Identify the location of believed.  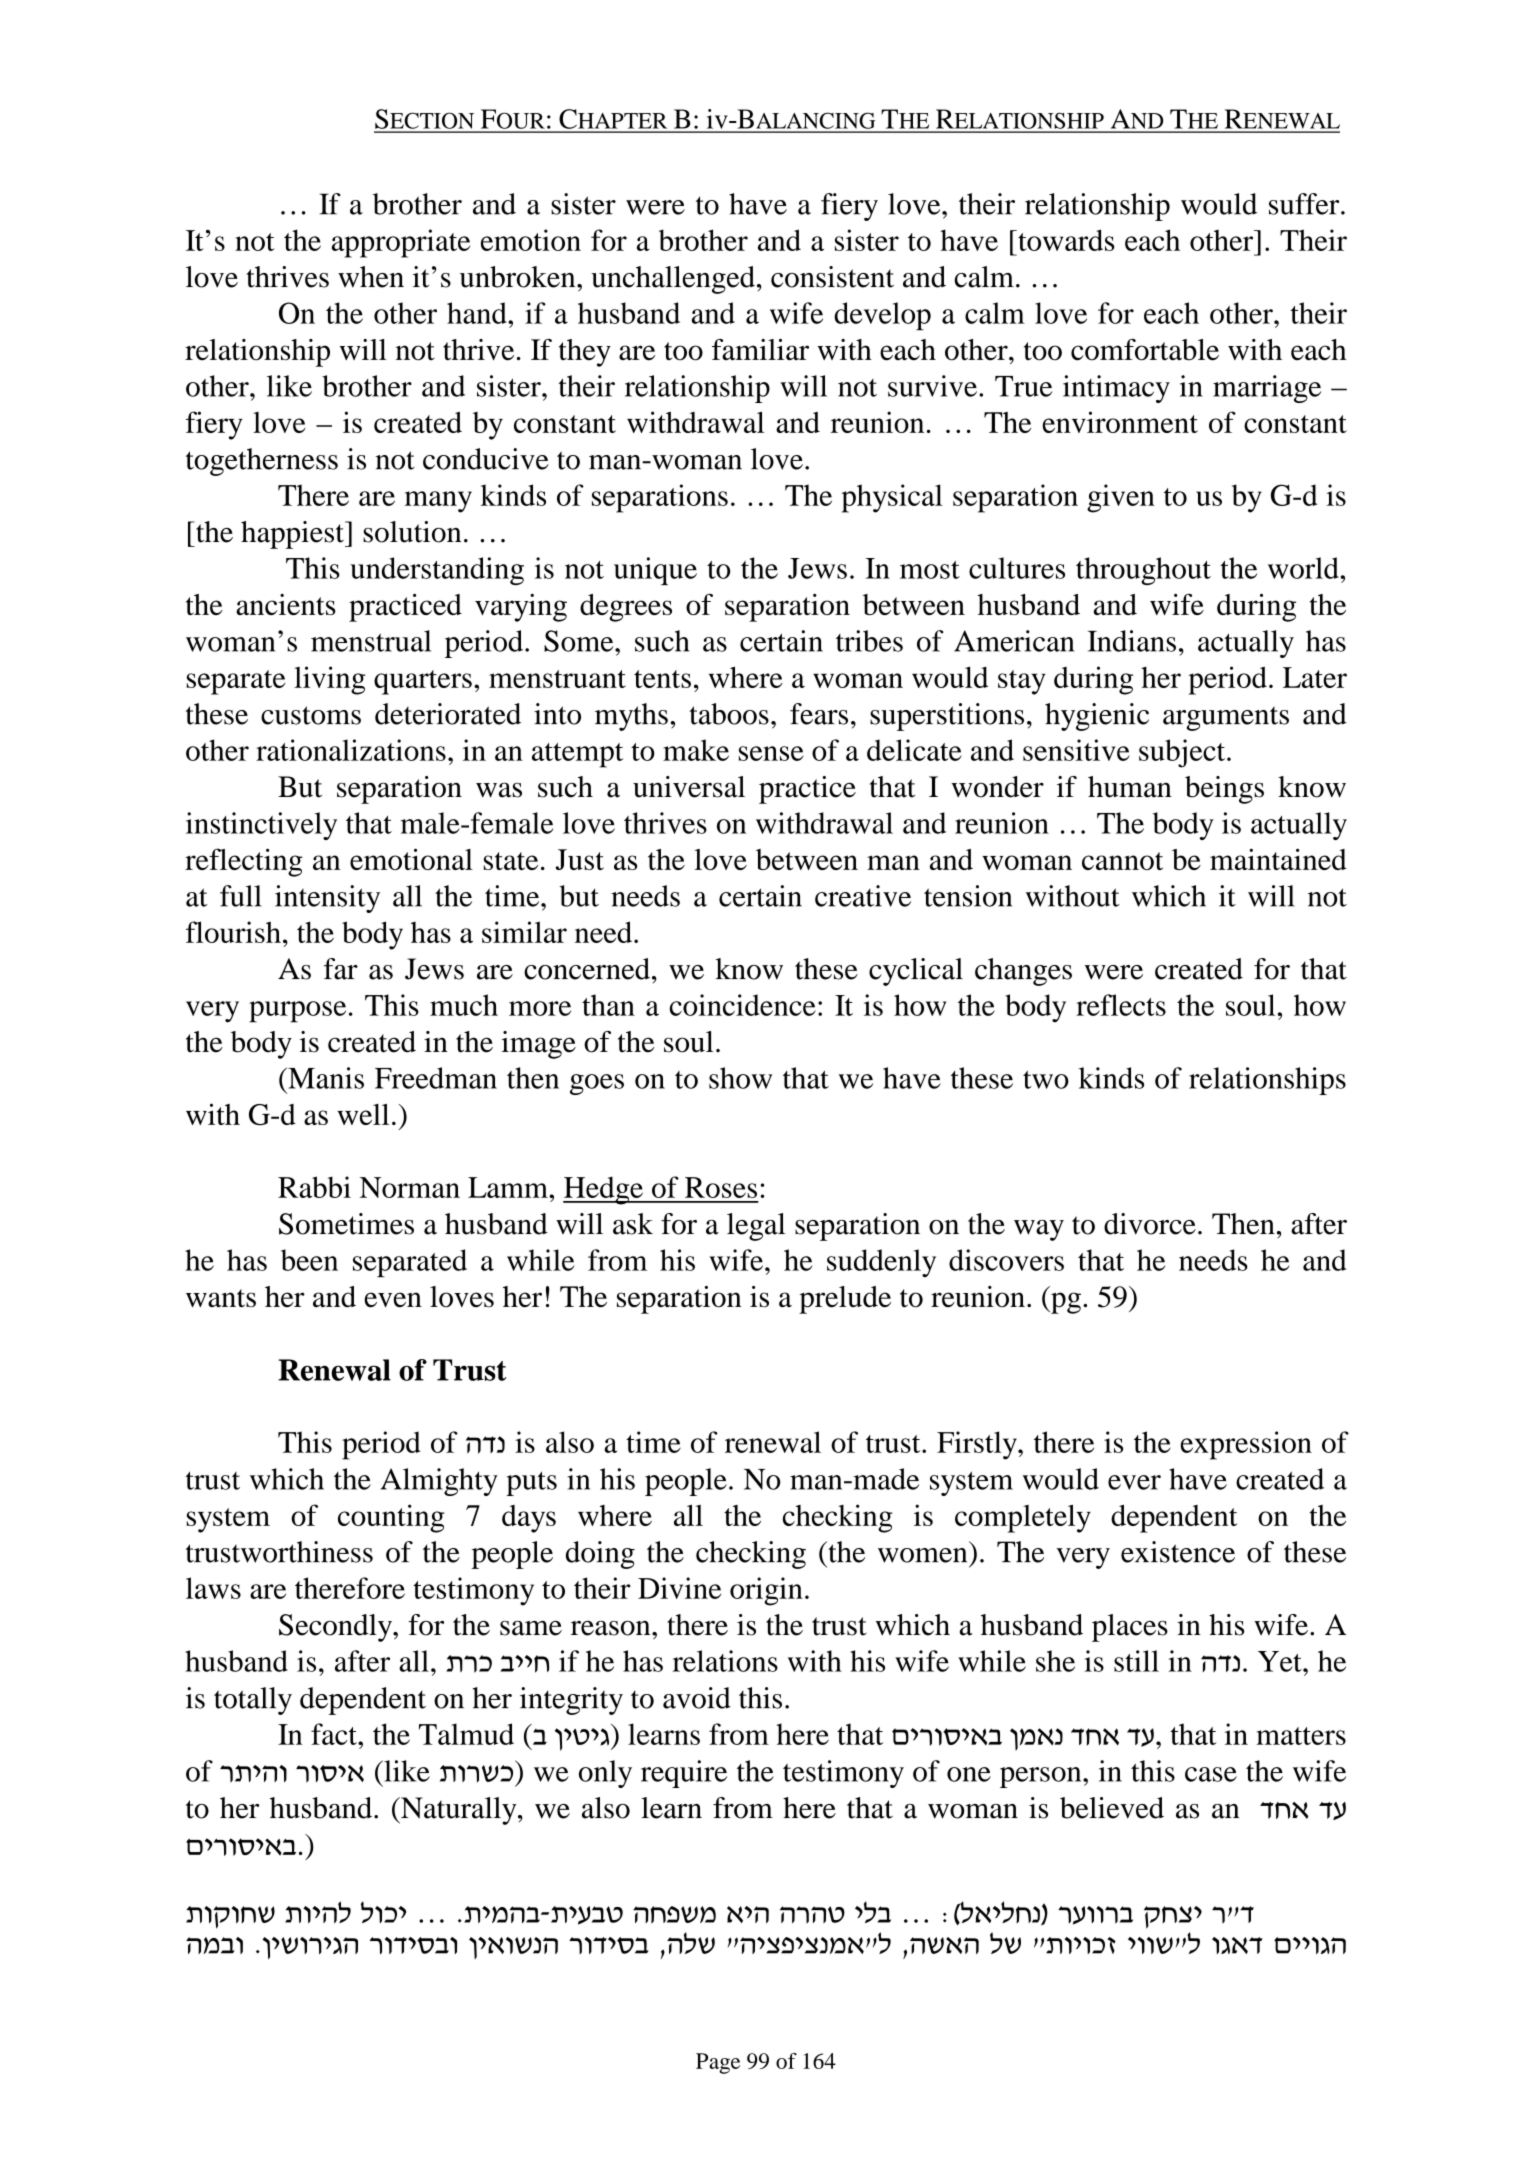
(1112, 1808).
